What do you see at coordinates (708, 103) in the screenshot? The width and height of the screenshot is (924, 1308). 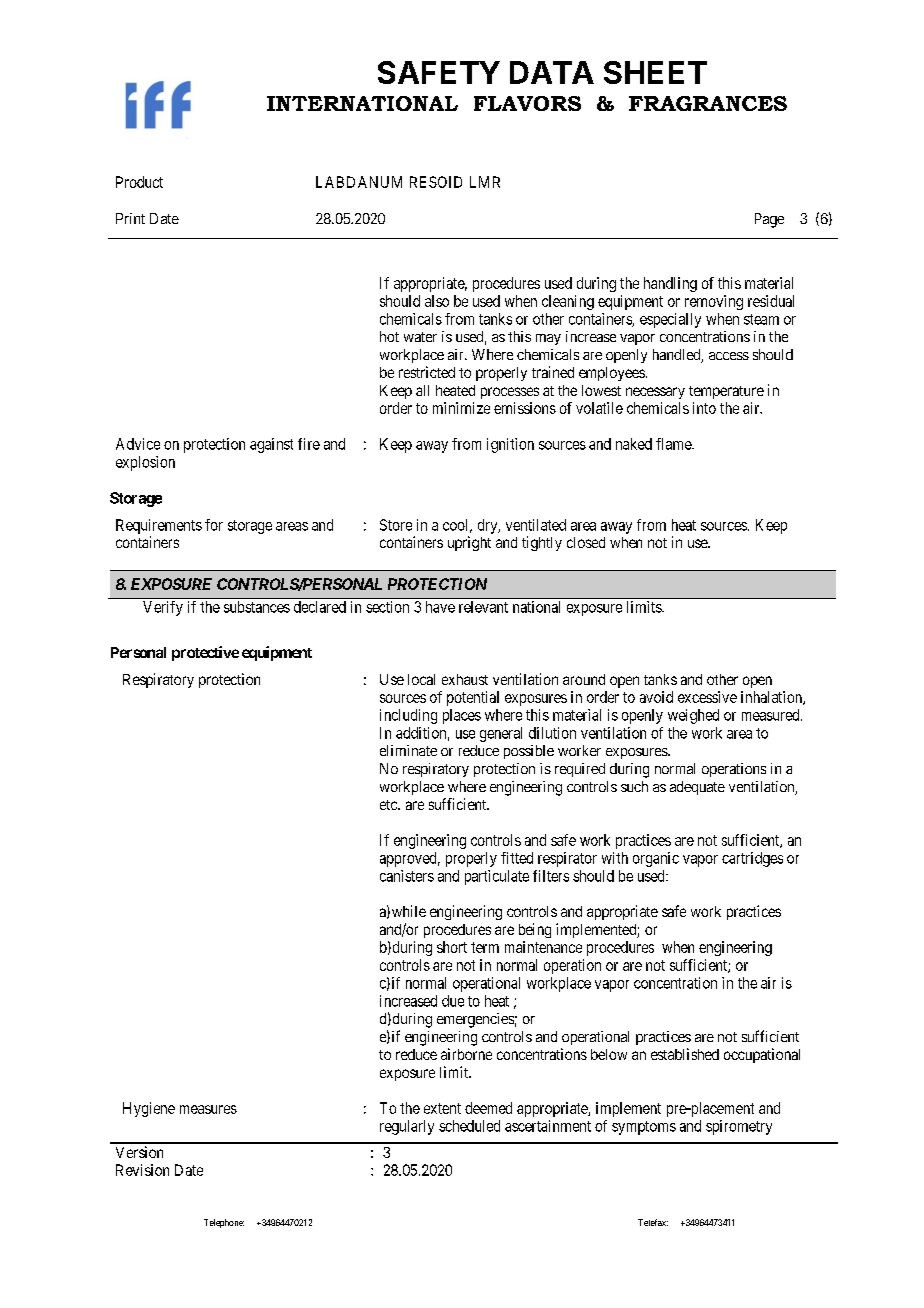 I see `FRAGRANCES` at bounding box center [708, 103].
